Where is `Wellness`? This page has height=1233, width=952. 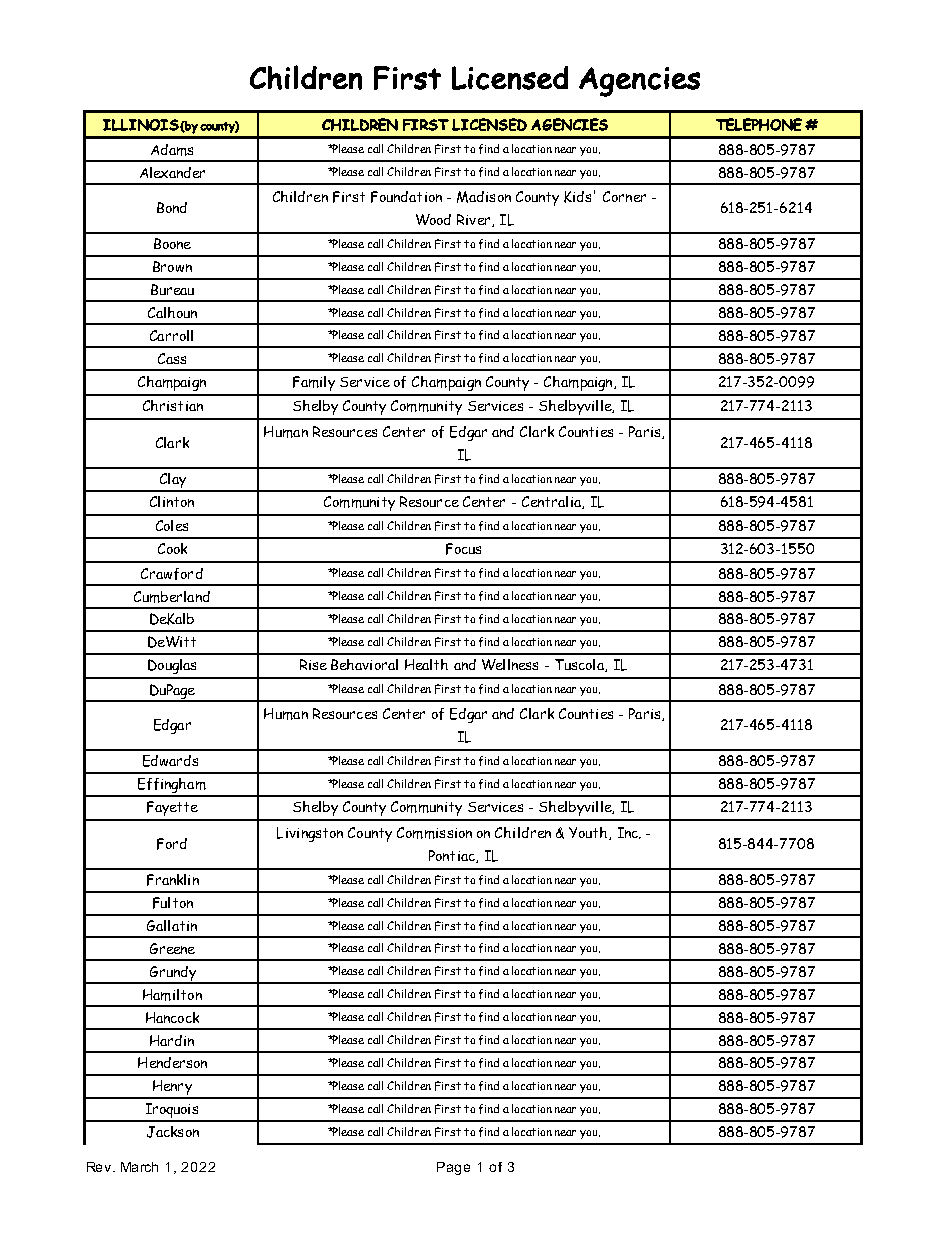 Wellness is located at coordinates (510, 664).
